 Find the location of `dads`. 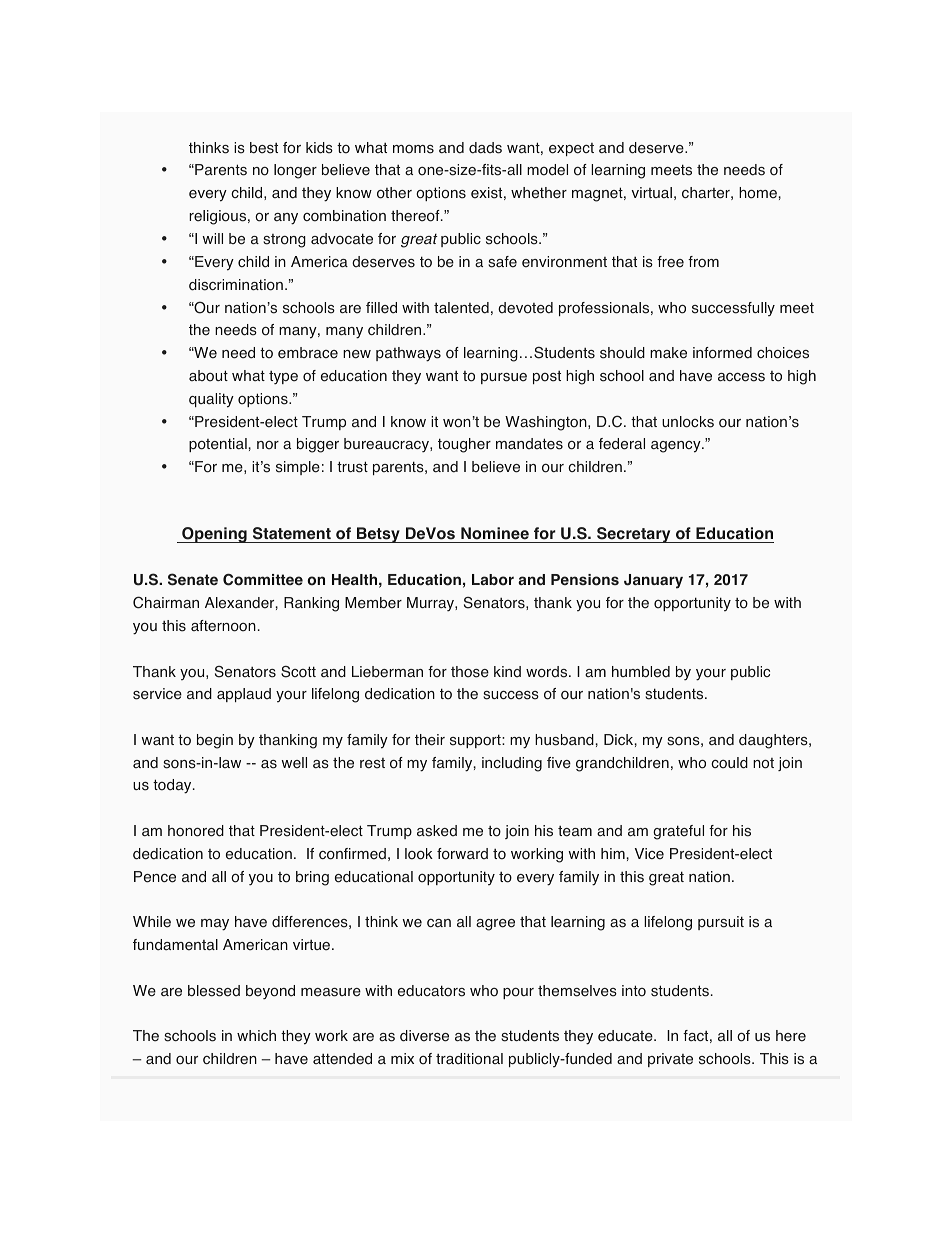

dads is located at coordinates (485, 148).
